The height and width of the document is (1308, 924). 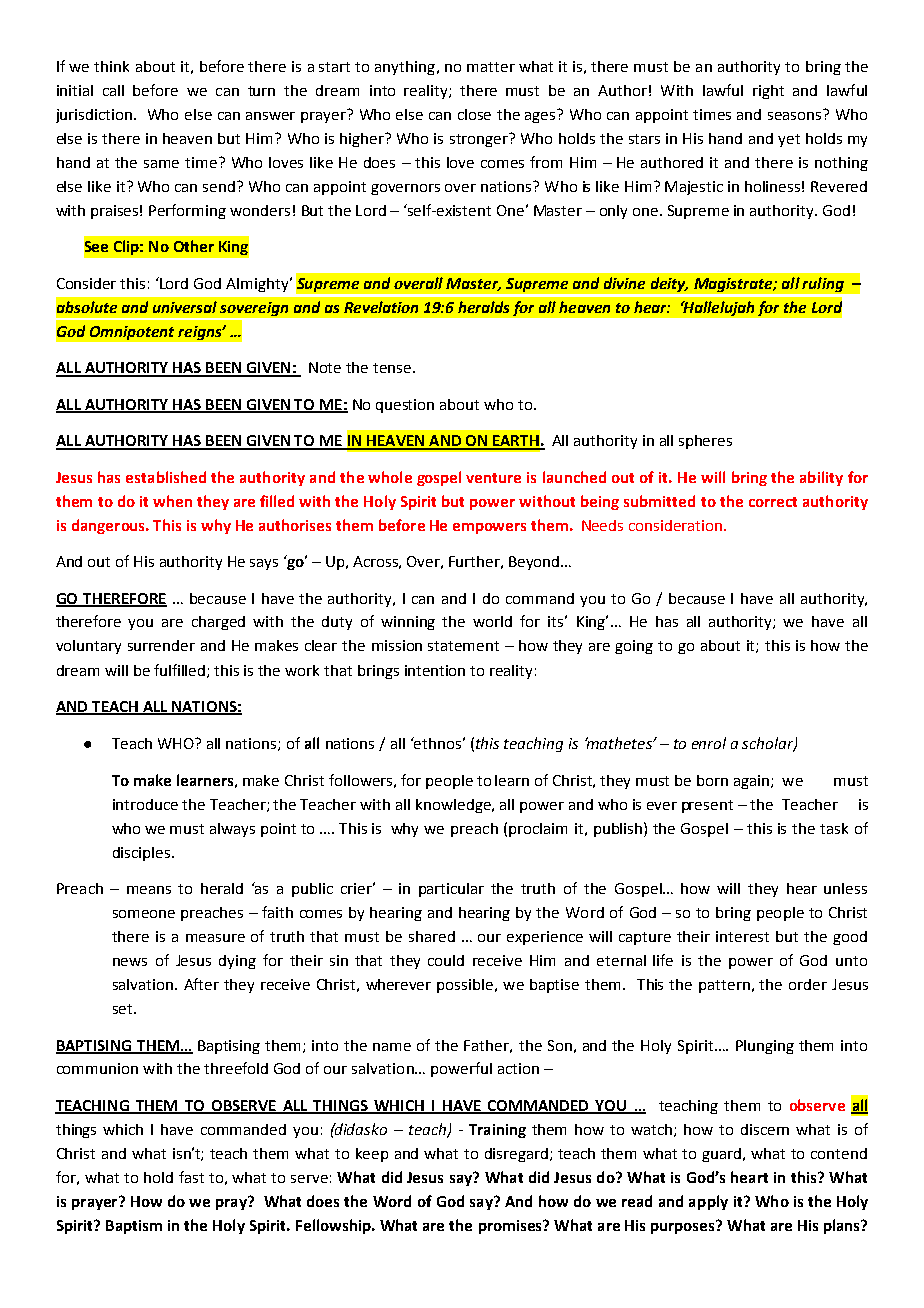 I want to click on correct, so click(x=773, y=502).
